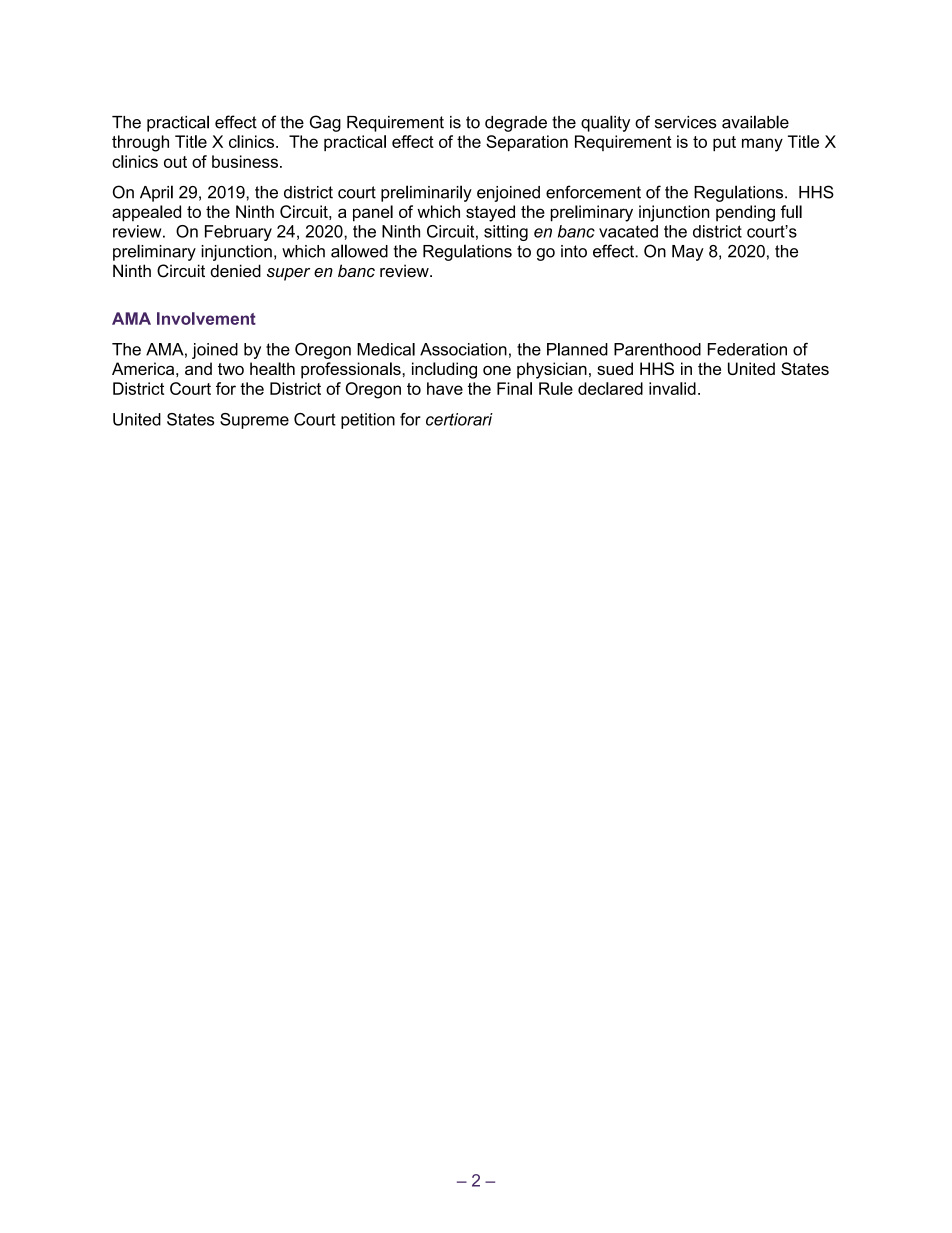 The height and width of the image is (1233, 952). I want to click on April, so click(156, 193).
